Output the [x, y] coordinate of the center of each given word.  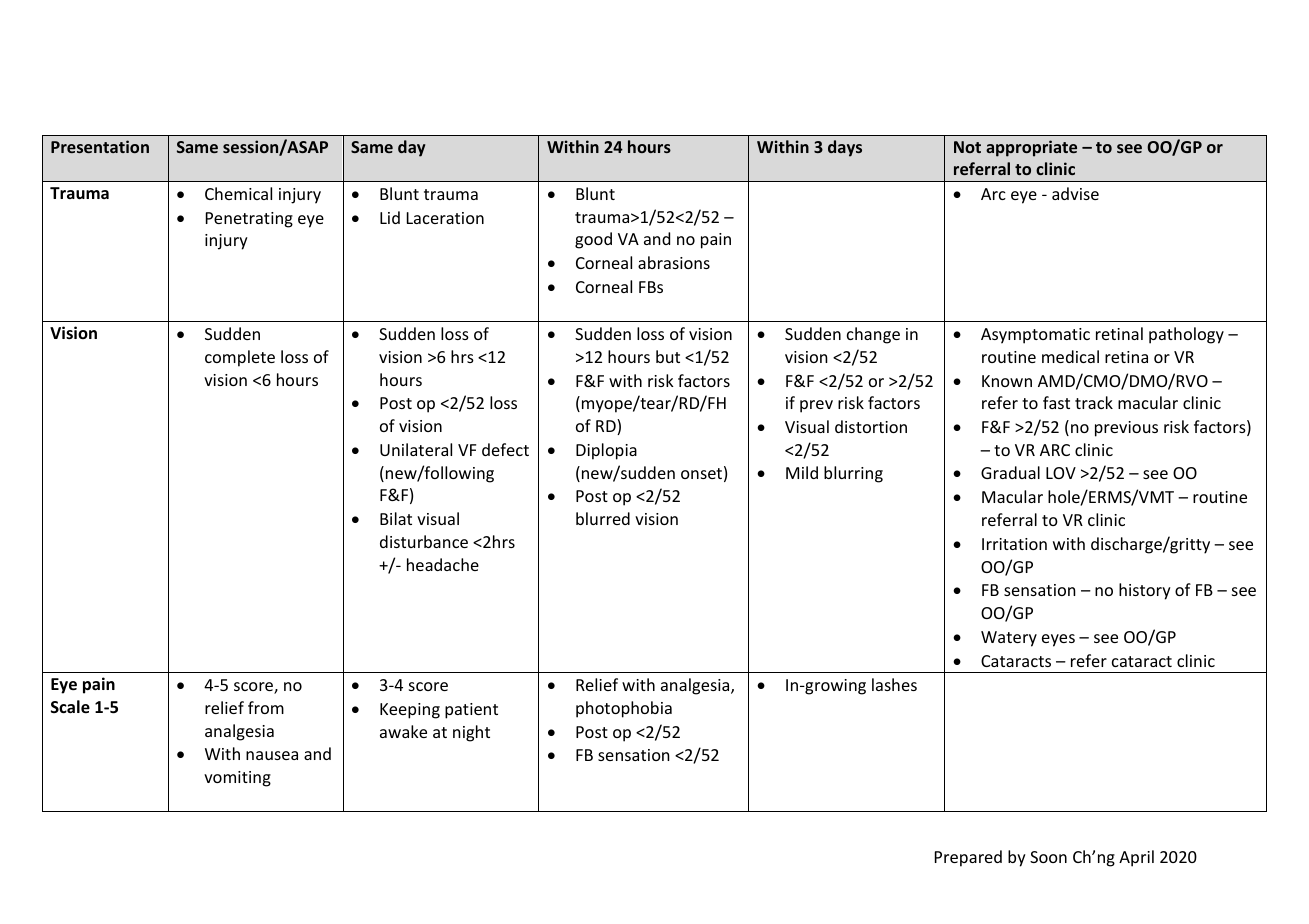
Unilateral [416, 449]
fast [1056, 402]
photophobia [624, 709]
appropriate [1031, 148]
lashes [894, 684]
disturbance [424, 541]
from [266, 707]
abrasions [674, 262]
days [845, 148]
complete [240, 358]
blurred [603, 518]
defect [505, 449]
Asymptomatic [1035, 336]
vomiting [237, 779]
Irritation [1014, 544]
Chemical [238, 193]
